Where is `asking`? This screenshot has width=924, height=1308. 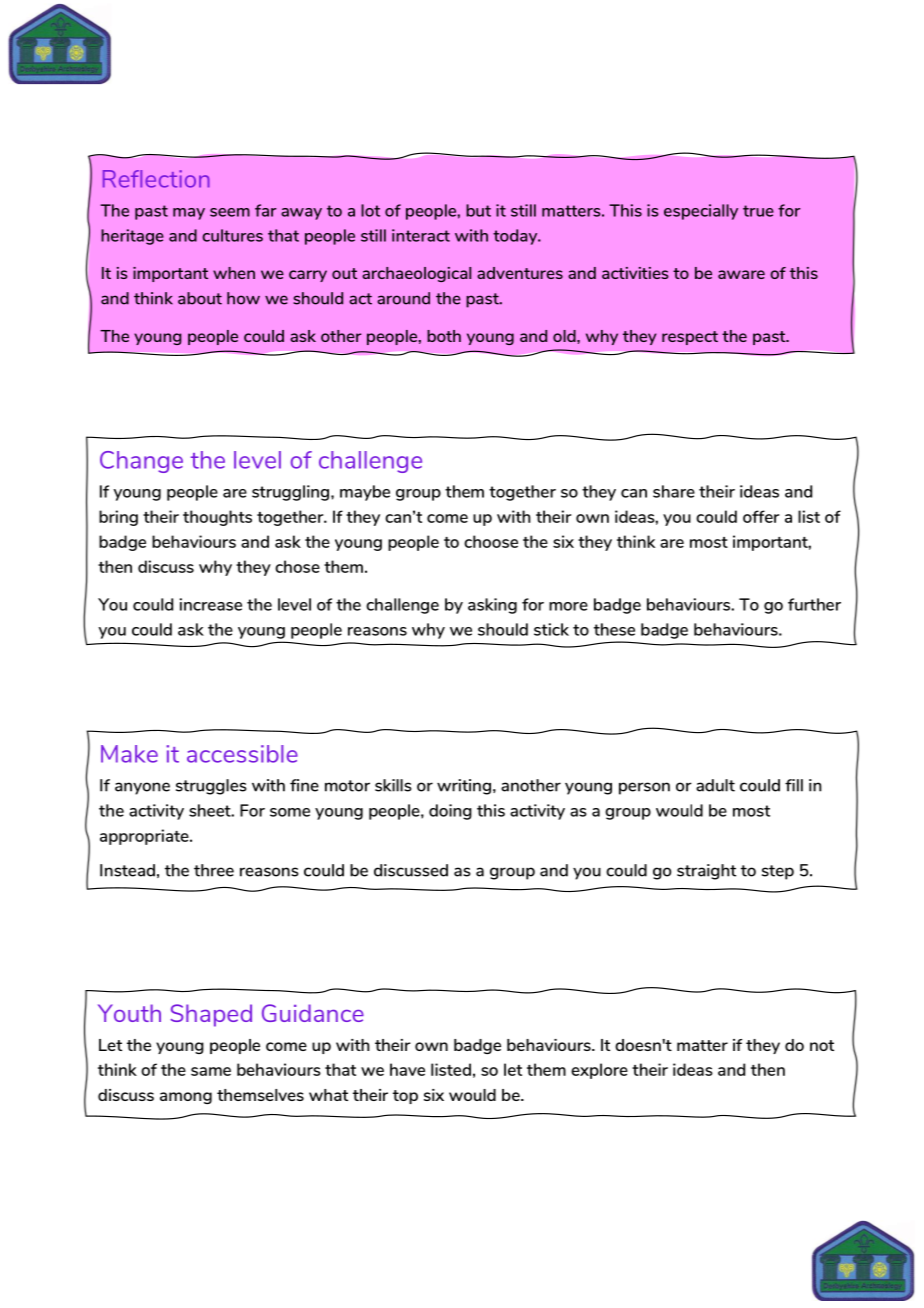
asking is located at coordinates (492, 606).
